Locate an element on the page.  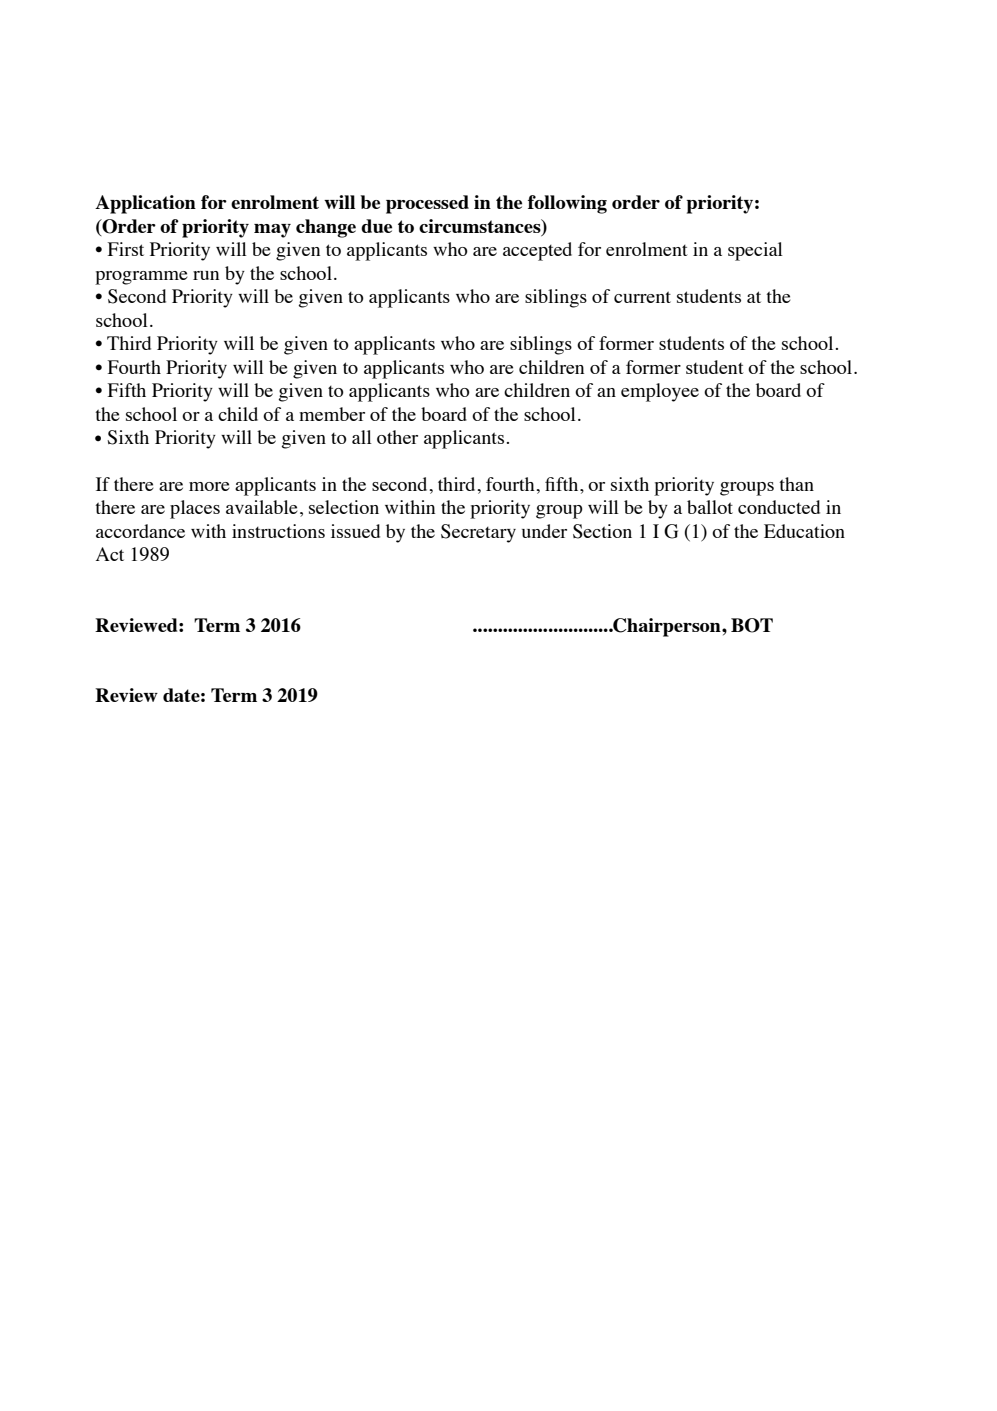
Act is located at coordinates (110, 554).
